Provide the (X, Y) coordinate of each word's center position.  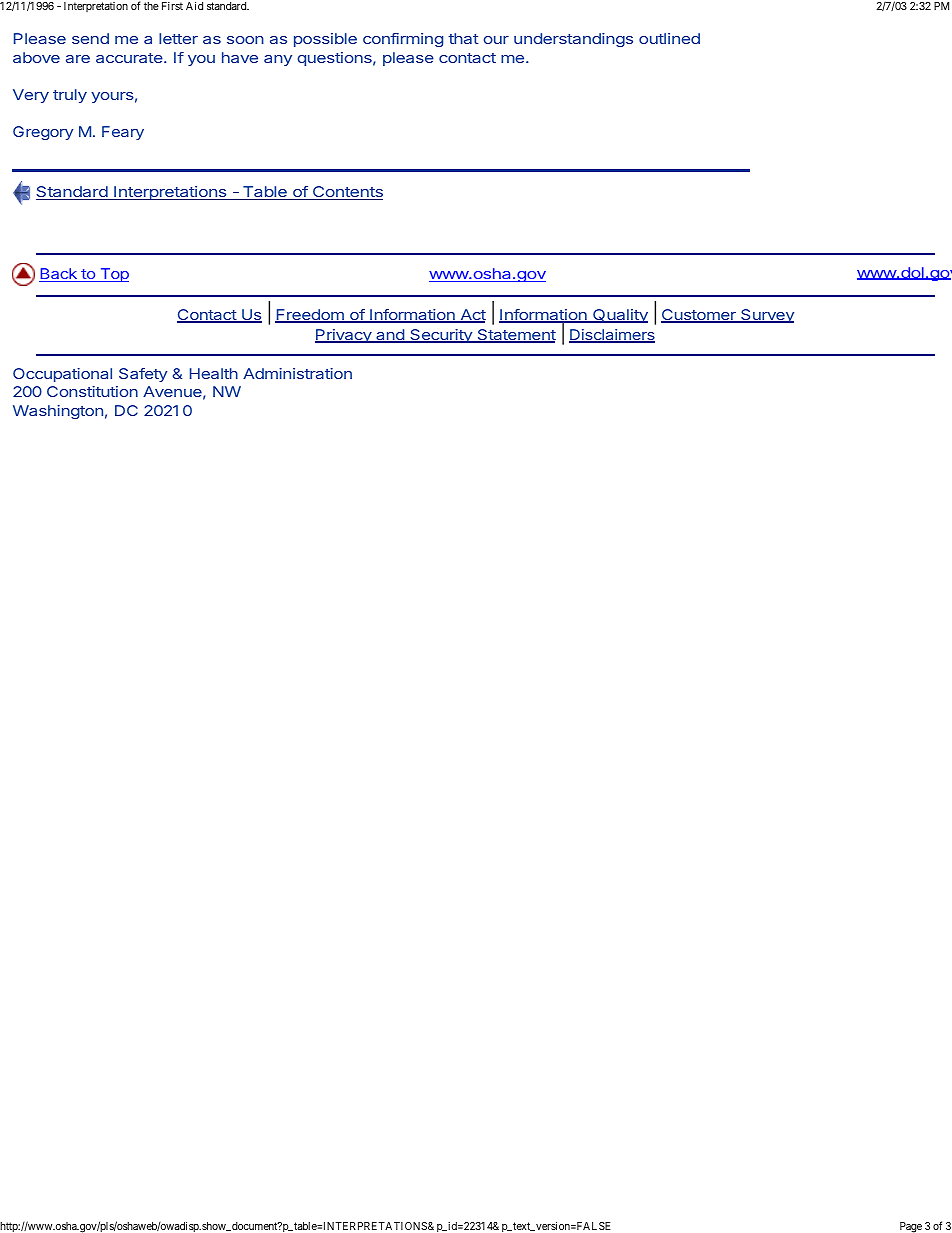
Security (441, 336)
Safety (143, 375)
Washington (58, 412)
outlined (669, 38)
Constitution (92, 391)
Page (911, 1227)
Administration (297, 373)
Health (214, 373)
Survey (766, 316)
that (463, 38)
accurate (130, 58)
